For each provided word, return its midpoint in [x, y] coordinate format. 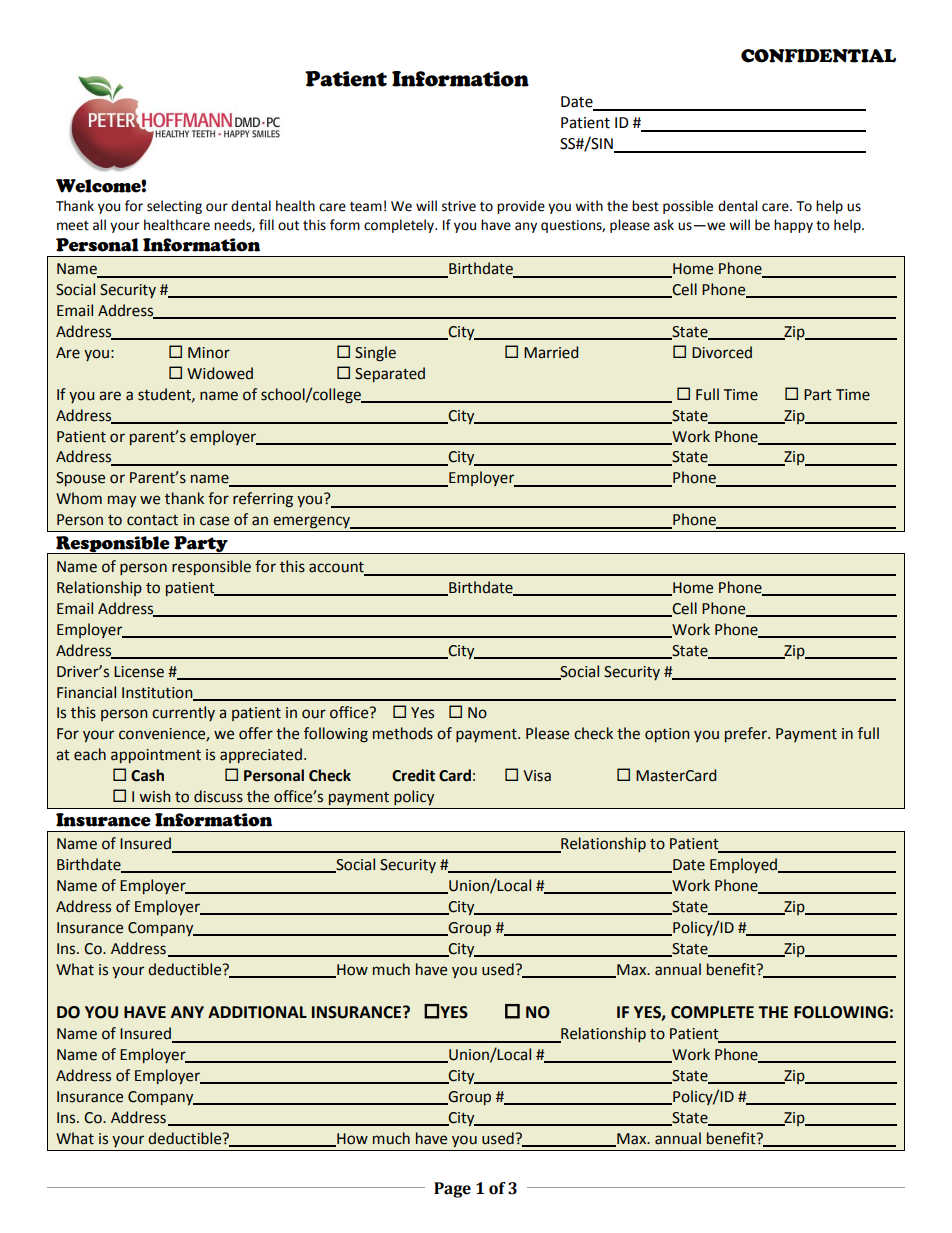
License [139, 672]
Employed [745, 865]
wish [155, 796]
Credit [413, 775]
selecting [174, 207]
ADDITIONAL [257, 1012]
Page [452, 1190]
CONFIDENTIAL [818, 56]
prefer [747, 734]
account [337, 568]
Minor [209, 353]
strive [459, 206]
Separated [390, 374]
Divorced [722, 352]
